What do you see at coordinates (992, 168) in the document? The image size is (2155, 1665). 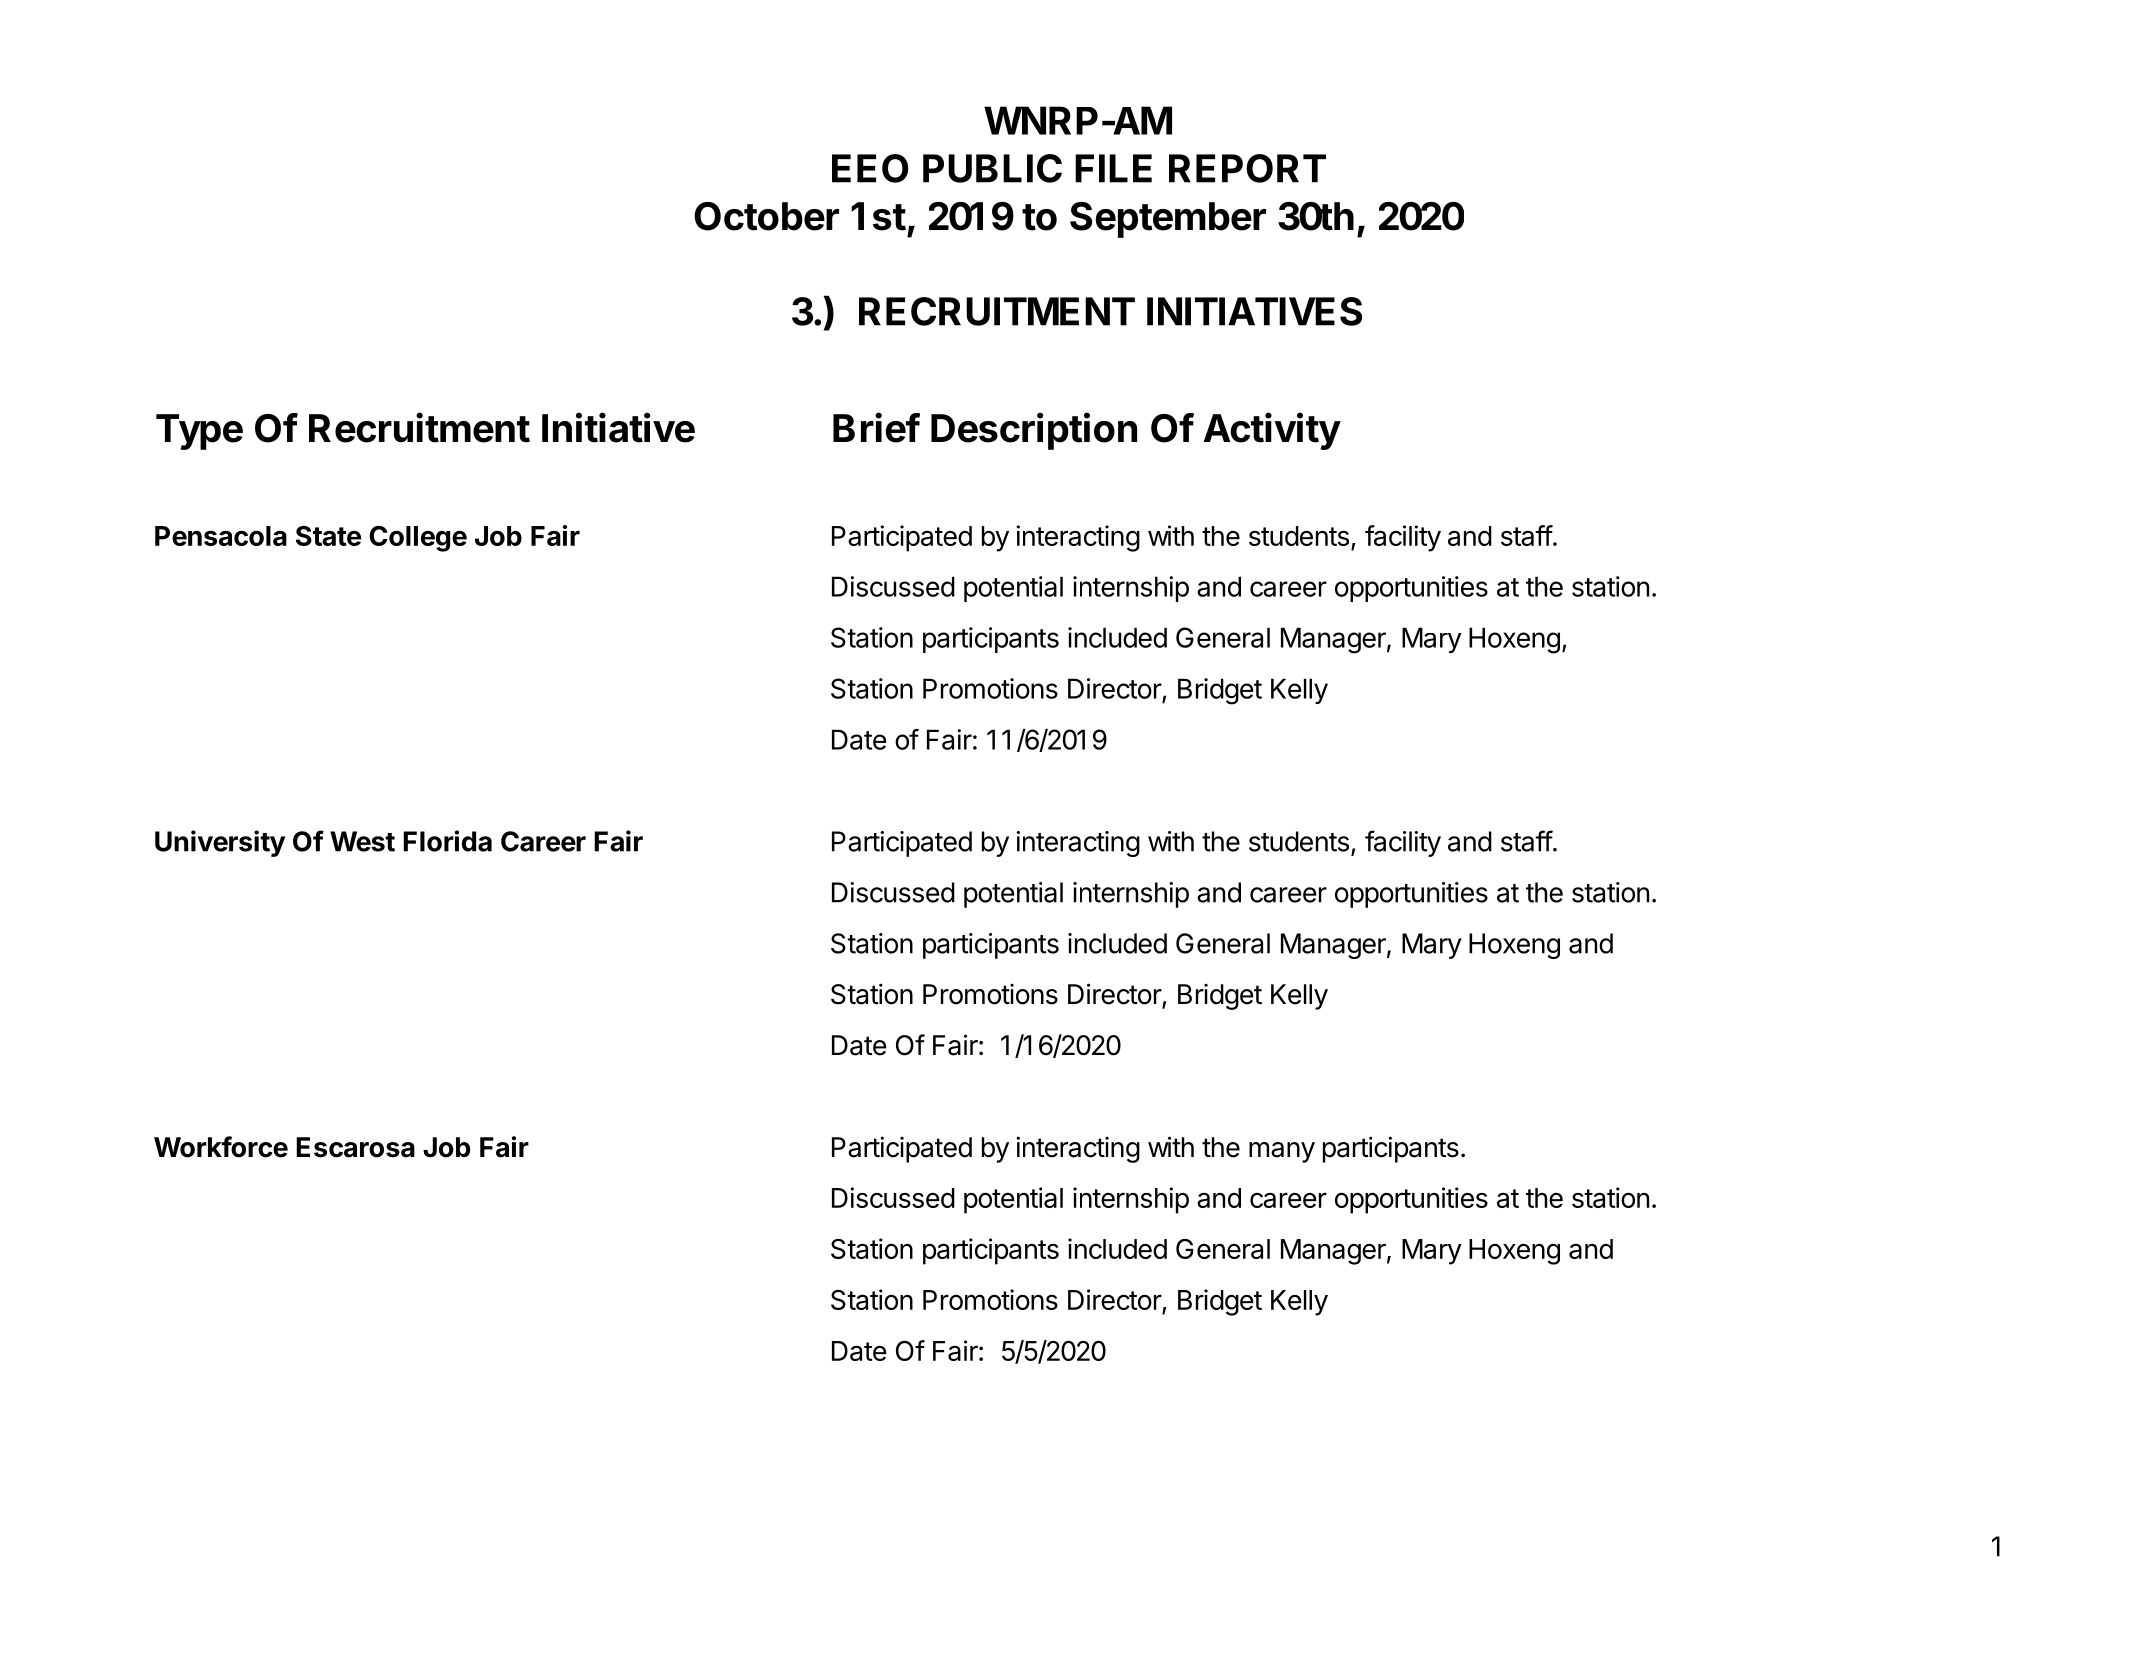 I see `PUBLIC` at bounding box center [992, 168].
